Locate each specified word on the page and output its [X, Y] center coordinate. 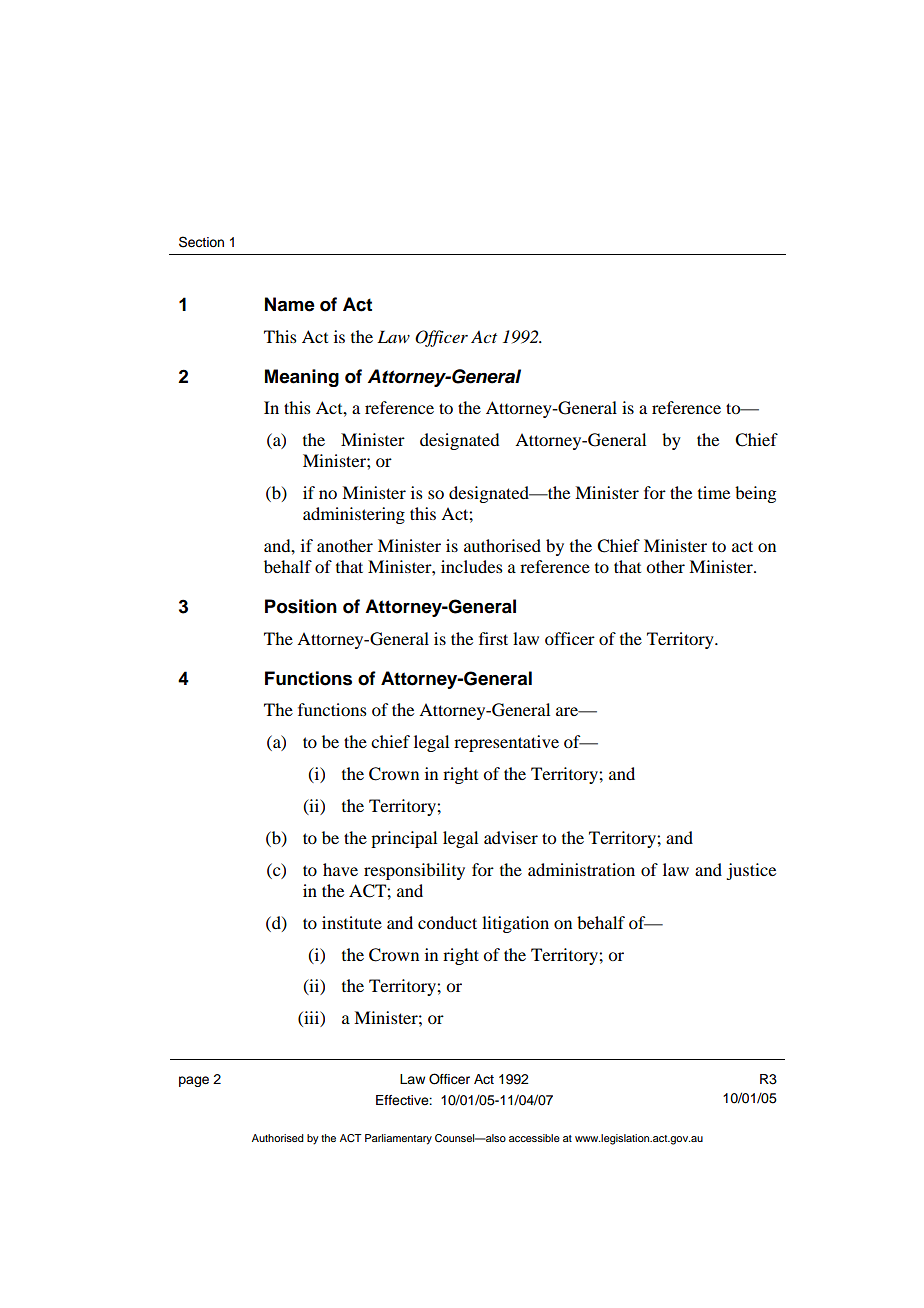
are [568, 711]
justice [751, 871]
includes [472, 566]
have [340, 869]
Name [290, 304]
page [194, 1081]
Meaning [302, 378]
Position [301, 606]
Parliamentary [398, 1139]
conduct [447, 922]
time [714, 492]
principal [404, 839]
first [493, 638]
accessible [534, 1138]
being [755, 494]
